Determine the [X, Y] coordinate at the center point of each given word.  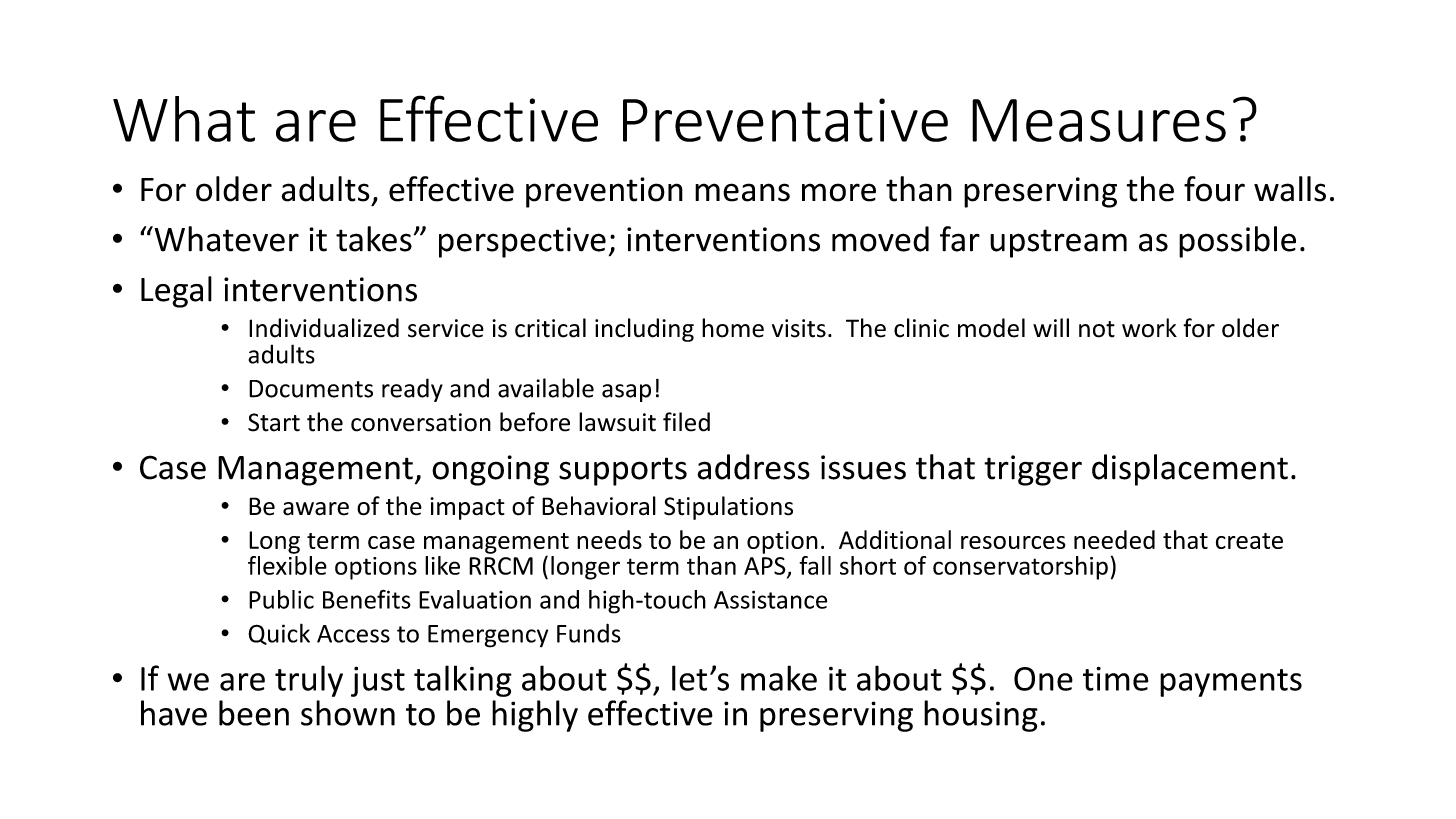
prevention [604, 192]
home [733, 328]
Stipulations [728, 508]
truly [309, 681]
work [1149, 328]
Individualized [324, 328]
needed [1114, 539]
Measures [1099, 120]
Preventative [785, 120]
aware [316, 509]
